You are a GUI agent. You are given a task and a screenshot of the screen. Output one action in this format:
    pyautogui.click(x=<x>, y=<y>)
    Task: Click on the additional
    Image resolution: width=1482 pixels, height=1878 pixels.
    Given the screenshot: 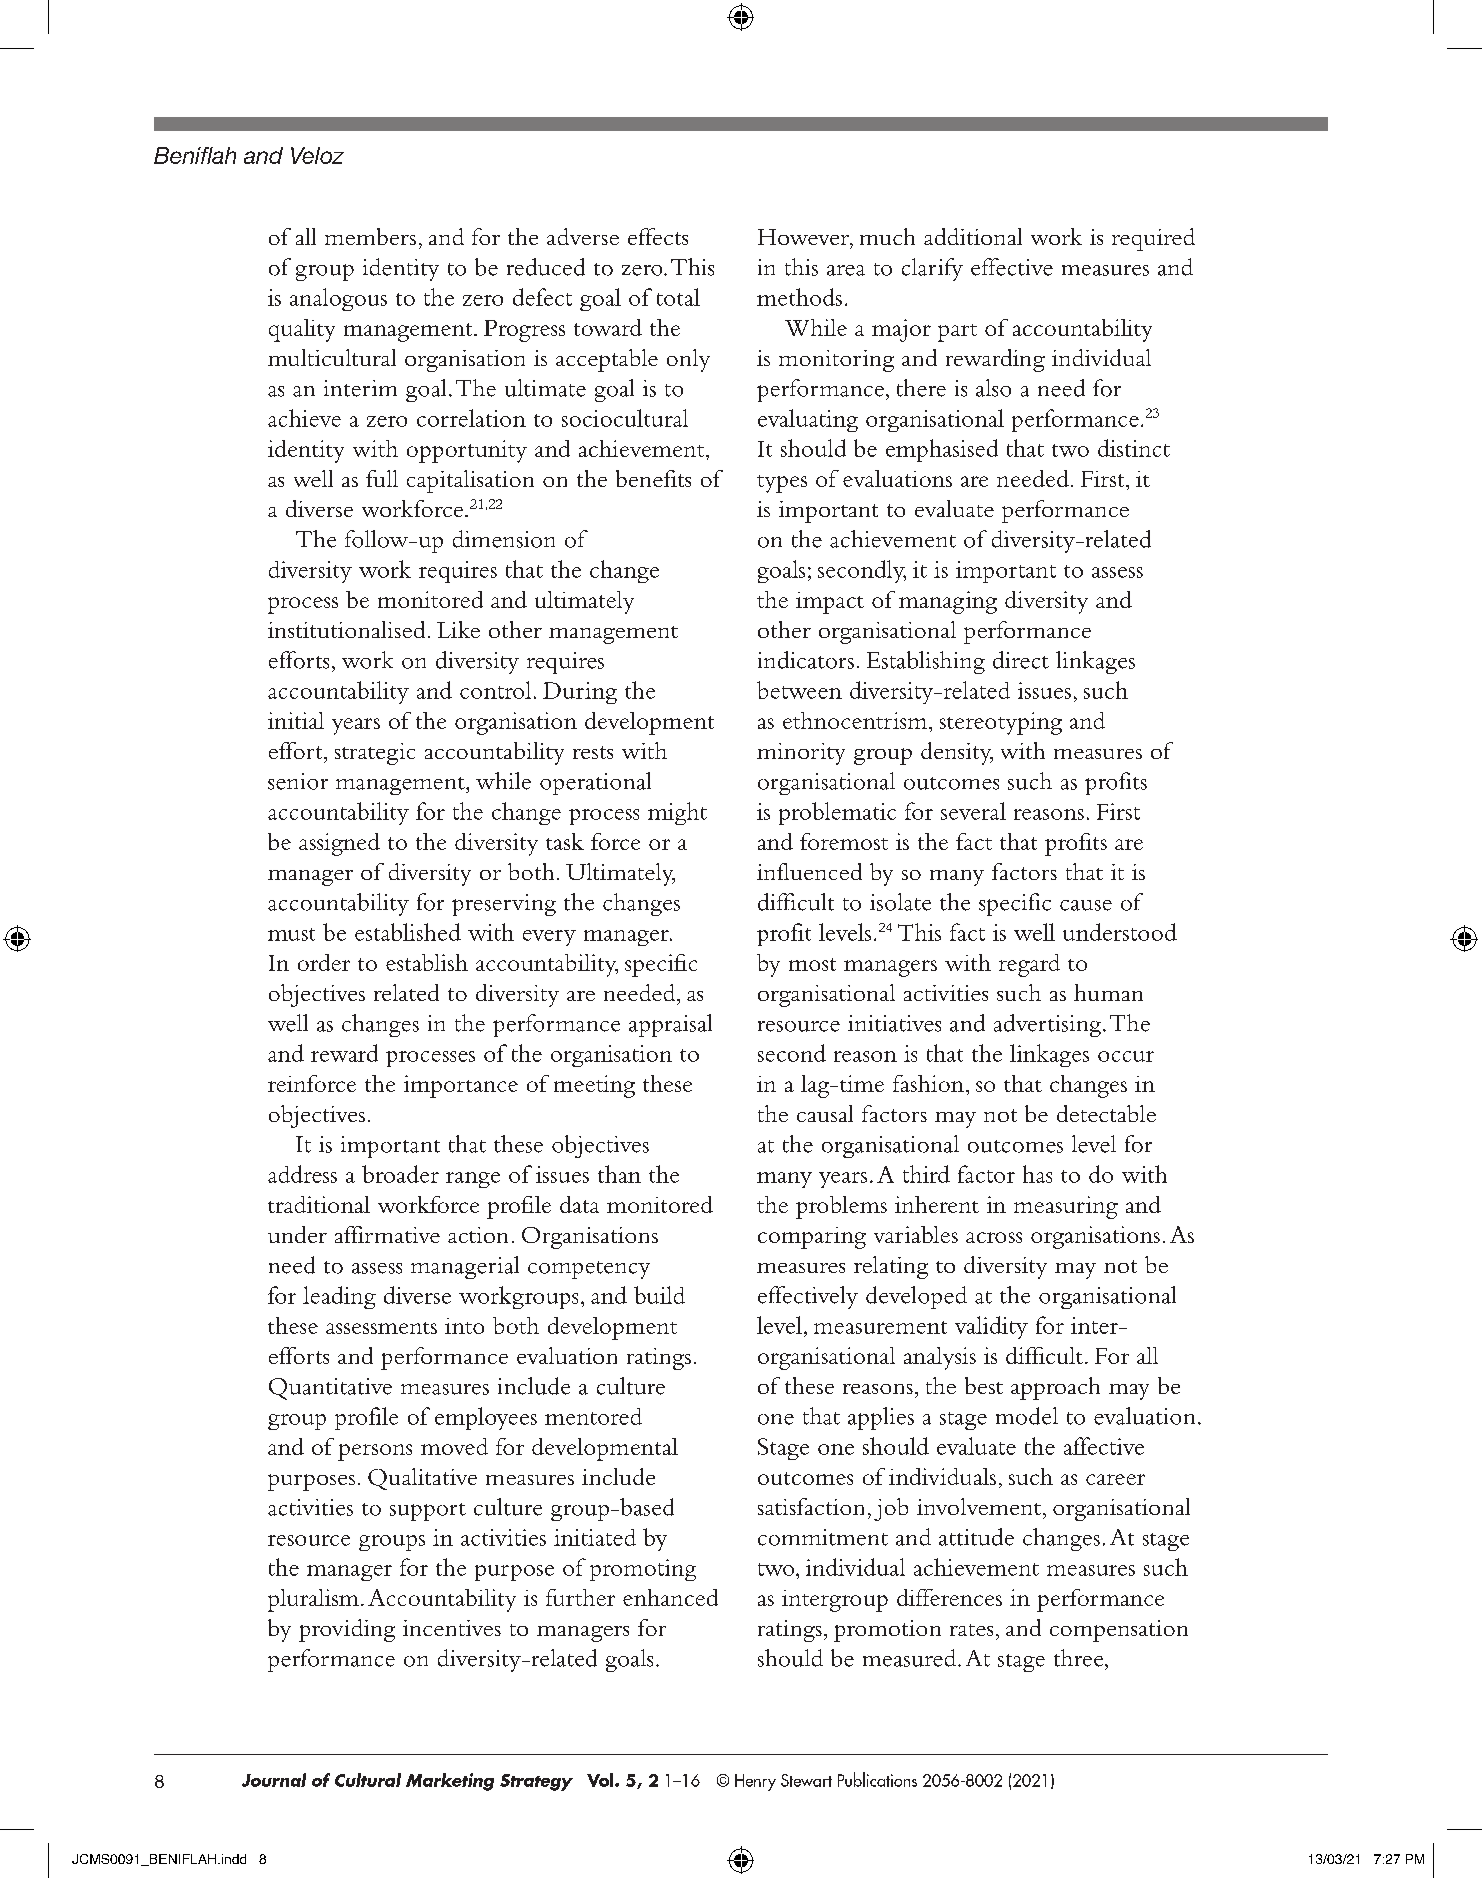 What is the action you would take?
    pyautogui.click(x=973, y=236)
